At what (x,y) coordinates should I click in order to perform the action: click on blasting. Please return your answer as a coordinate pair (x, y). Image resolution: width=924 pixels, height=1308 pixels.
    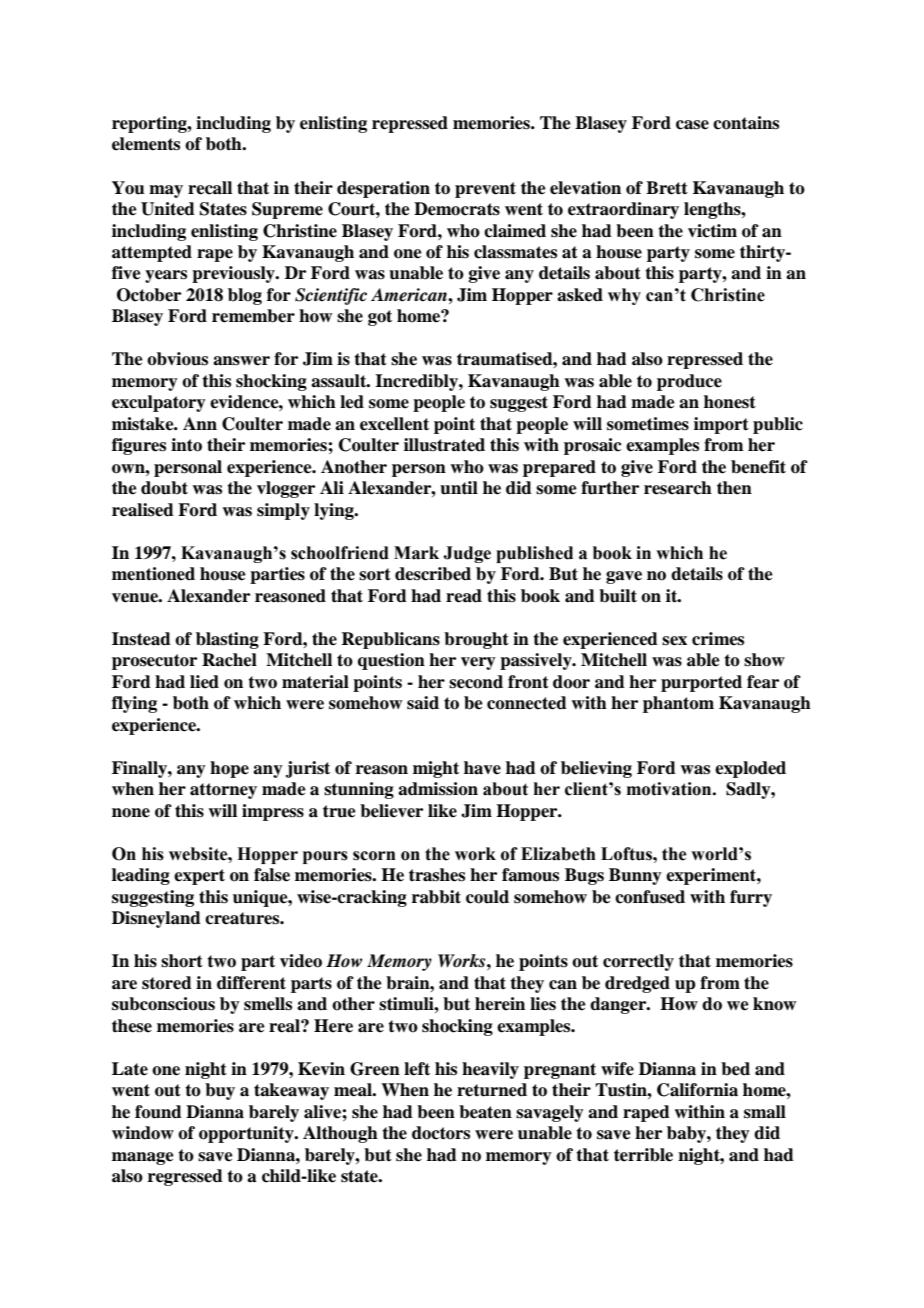
    Looking at the image, I should click on (227, 640).
